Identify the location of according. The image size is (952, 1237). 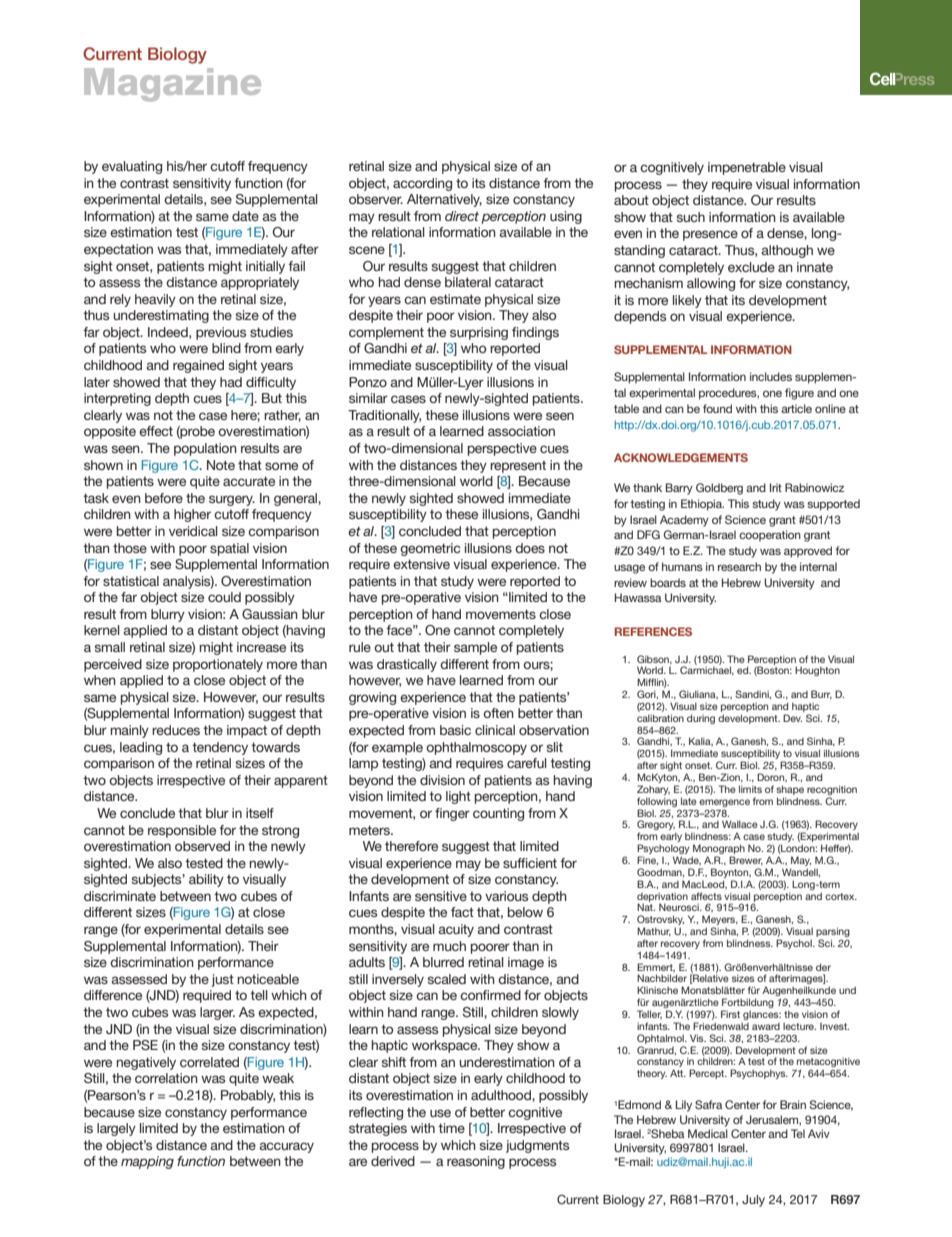
(422, 184).
